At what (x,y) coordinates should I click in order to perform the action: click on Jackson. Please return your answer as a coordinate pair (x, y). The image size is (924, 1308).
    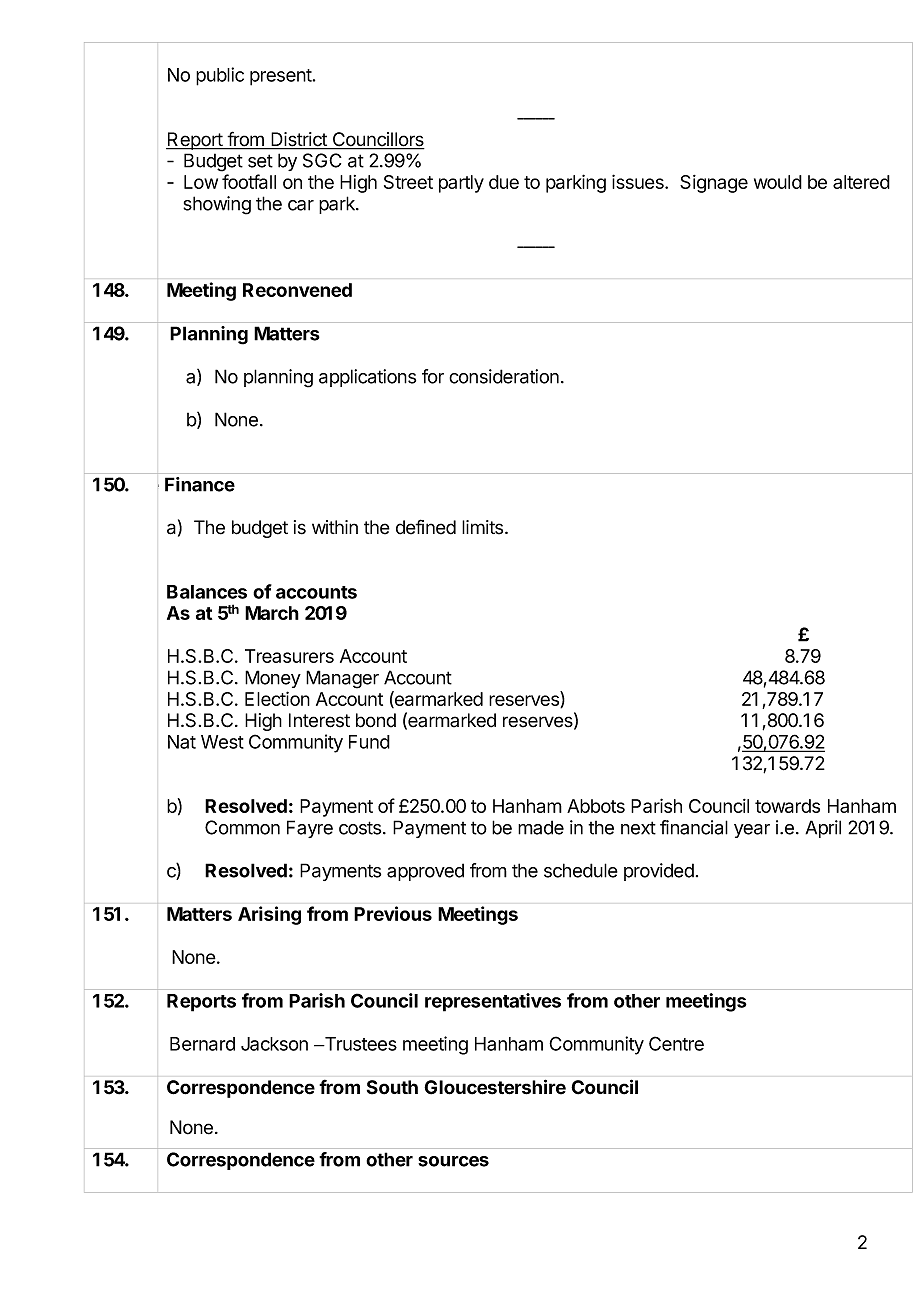
    Looking at the image, I should click on (274, 1044).
